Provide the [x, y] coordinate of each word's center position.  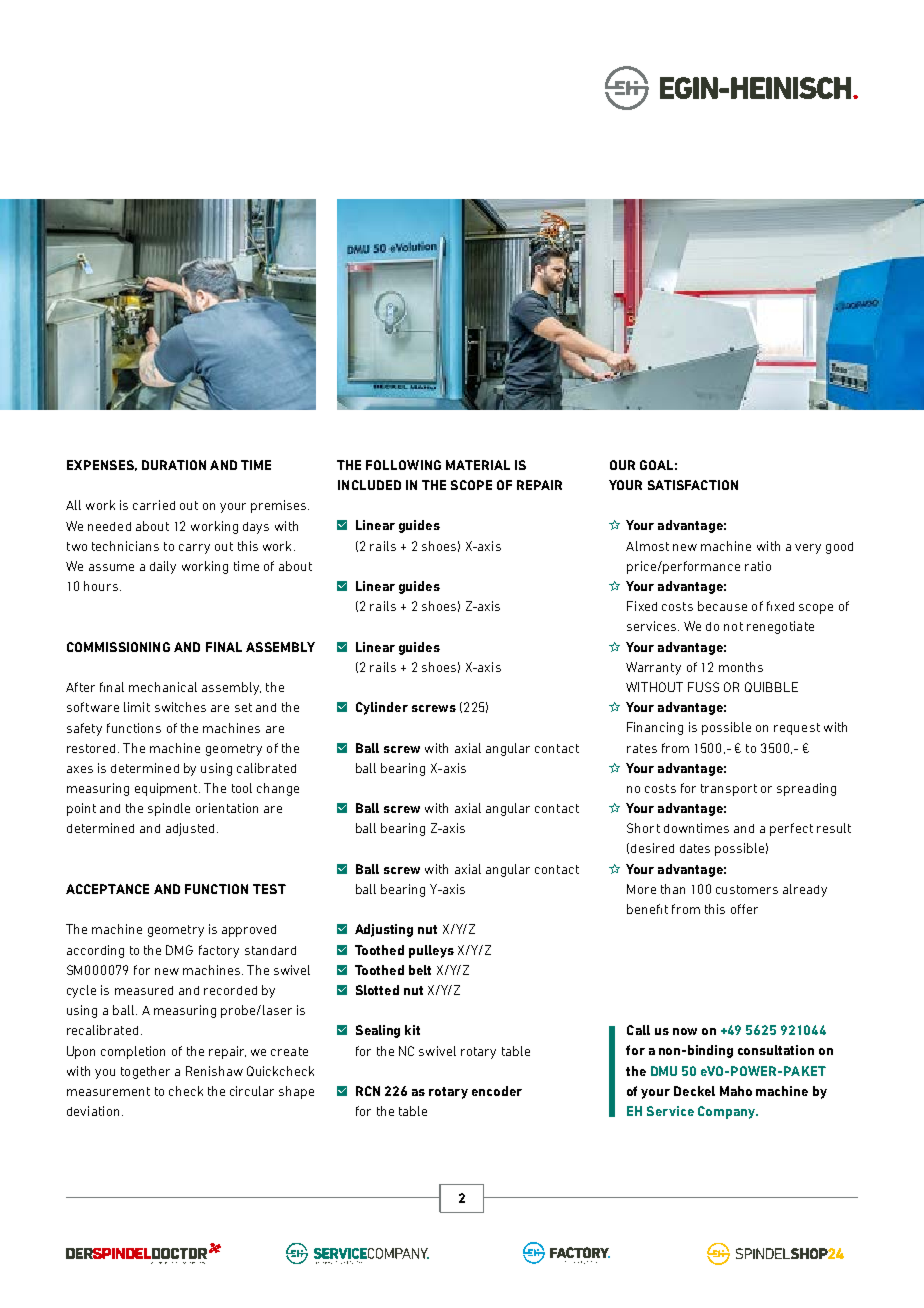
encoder [497, 1091]
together [145, 1072]
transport [729, 790]
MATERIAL [478, 465]
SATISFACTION [693, 485]
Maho [736, 1091]
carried [154, 505]
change [278, 789]
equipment [167, 789]
